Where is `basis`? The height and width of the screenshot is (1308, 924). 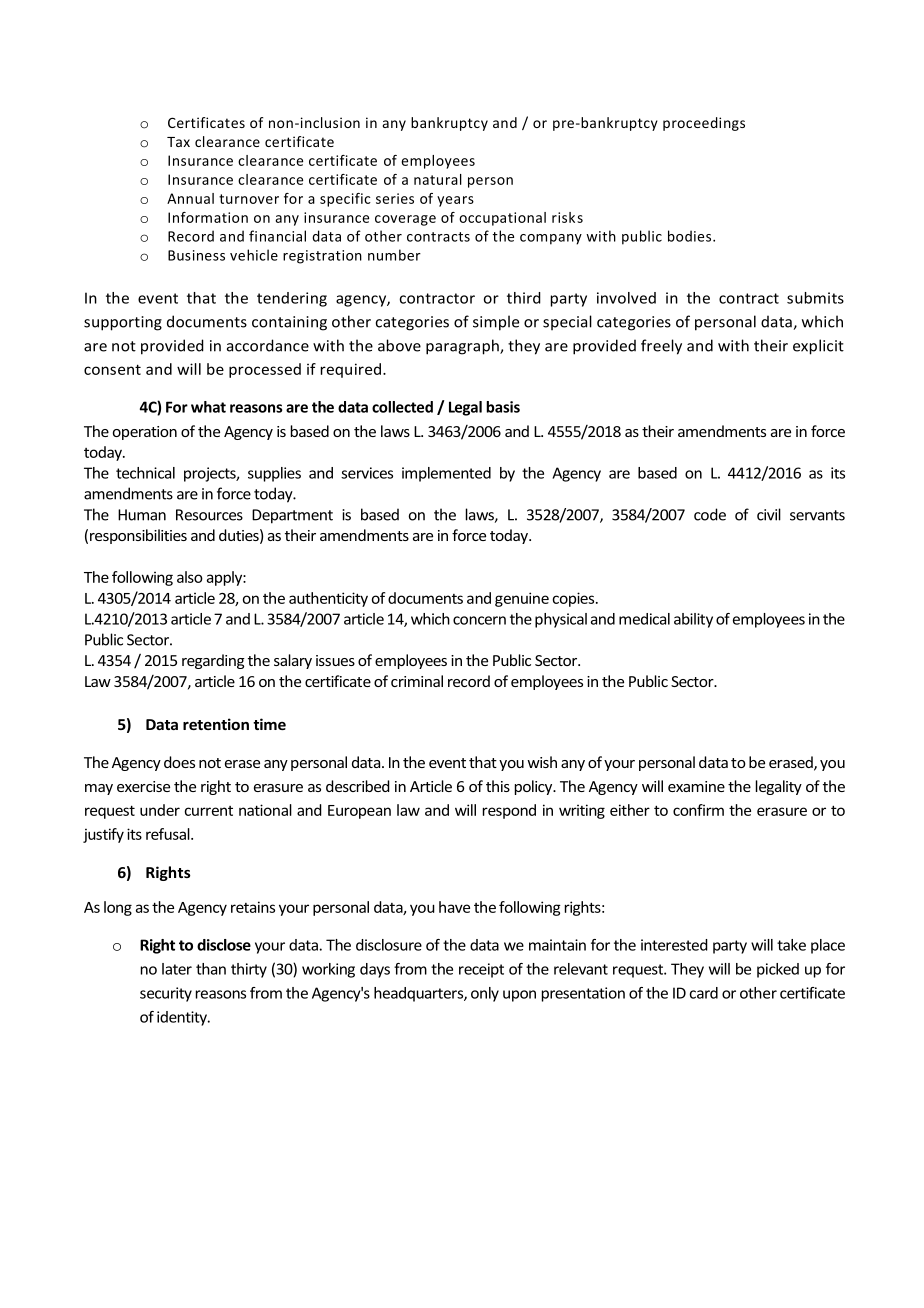 basis is located at coordinates (503, 407).
